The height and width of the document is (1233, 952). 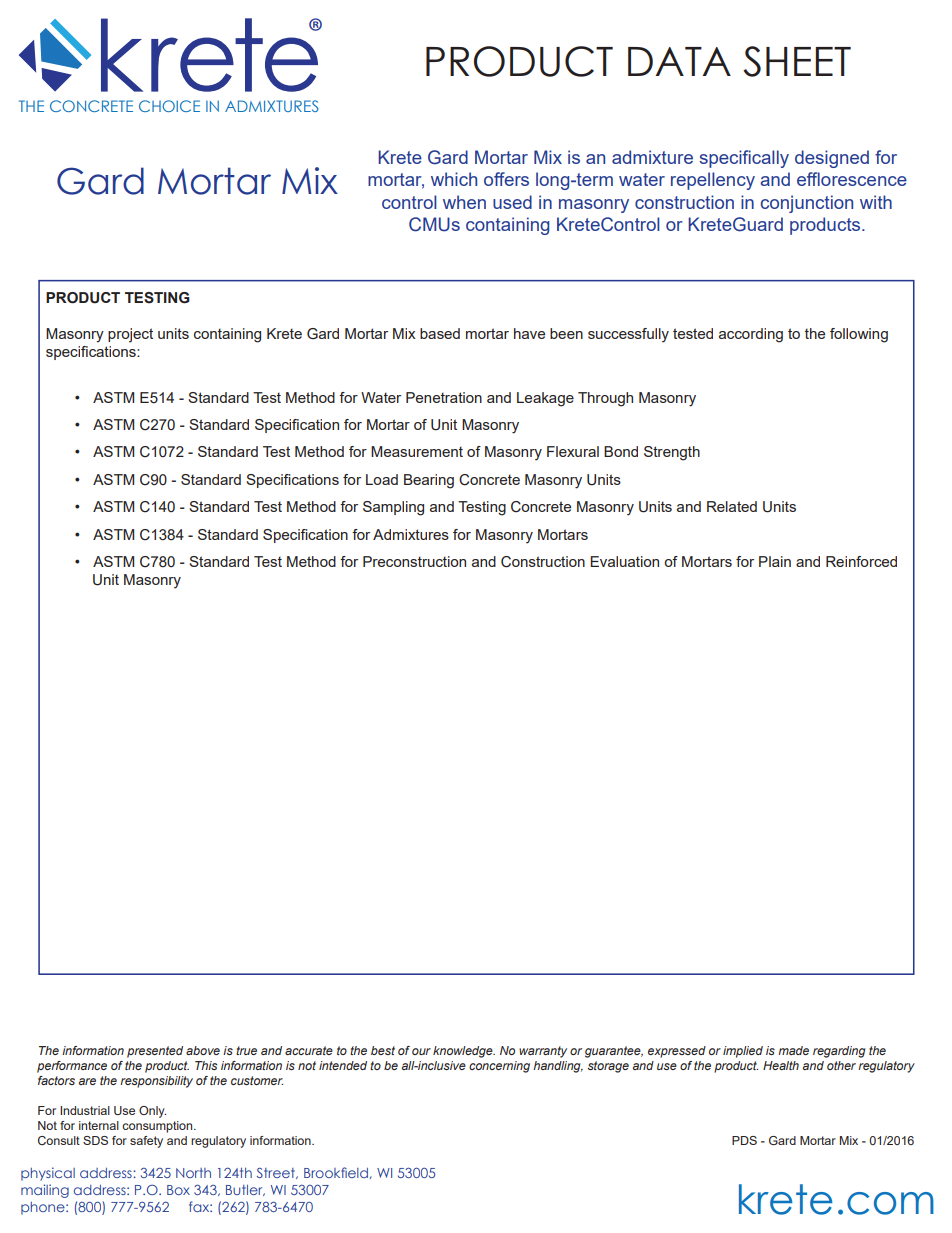 I want to click on presented, so click(x=155, y=1052).
